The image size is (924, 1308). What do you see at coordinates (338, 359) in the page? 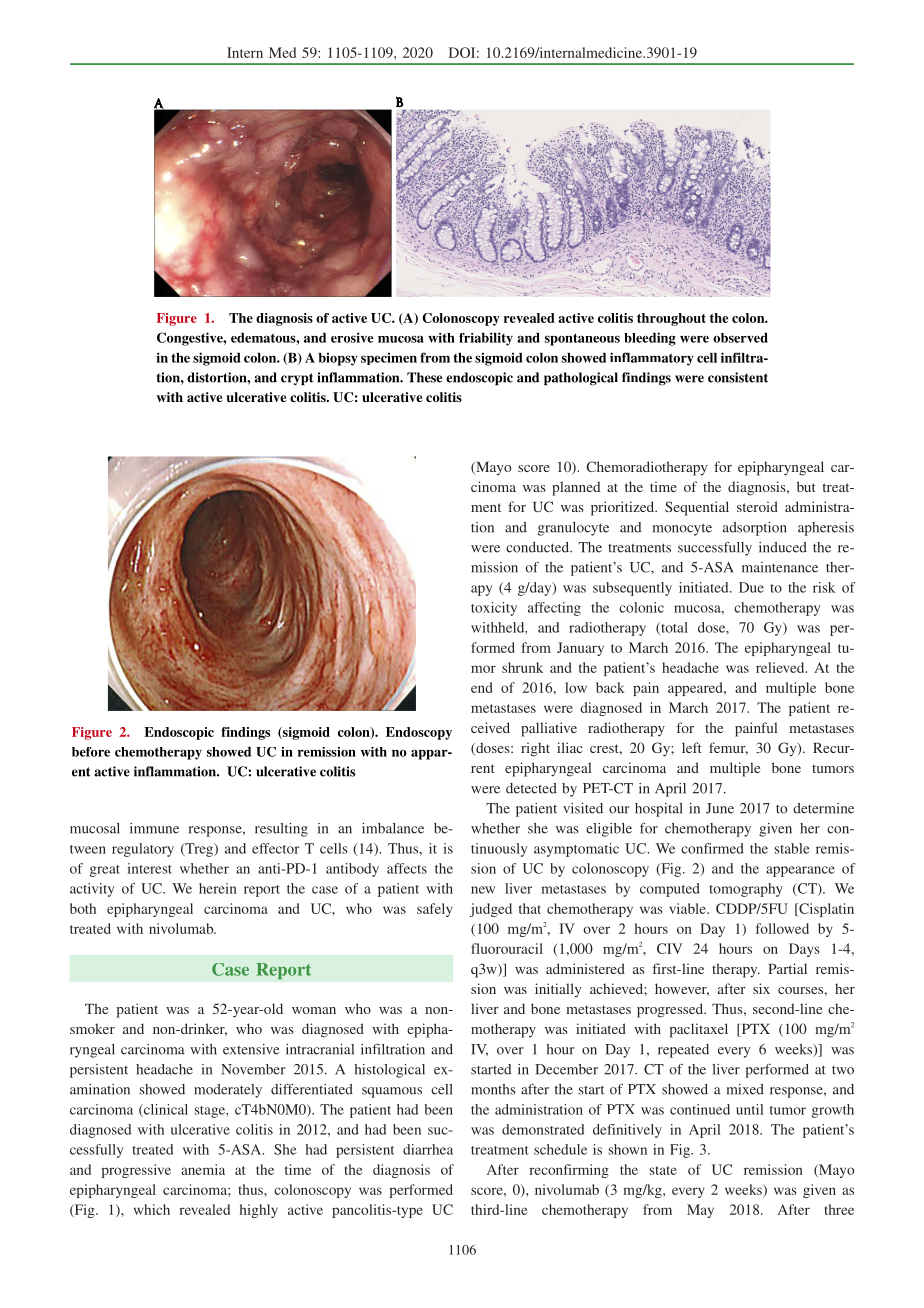
I see `biopsy` at bounding box center [338, 359].
